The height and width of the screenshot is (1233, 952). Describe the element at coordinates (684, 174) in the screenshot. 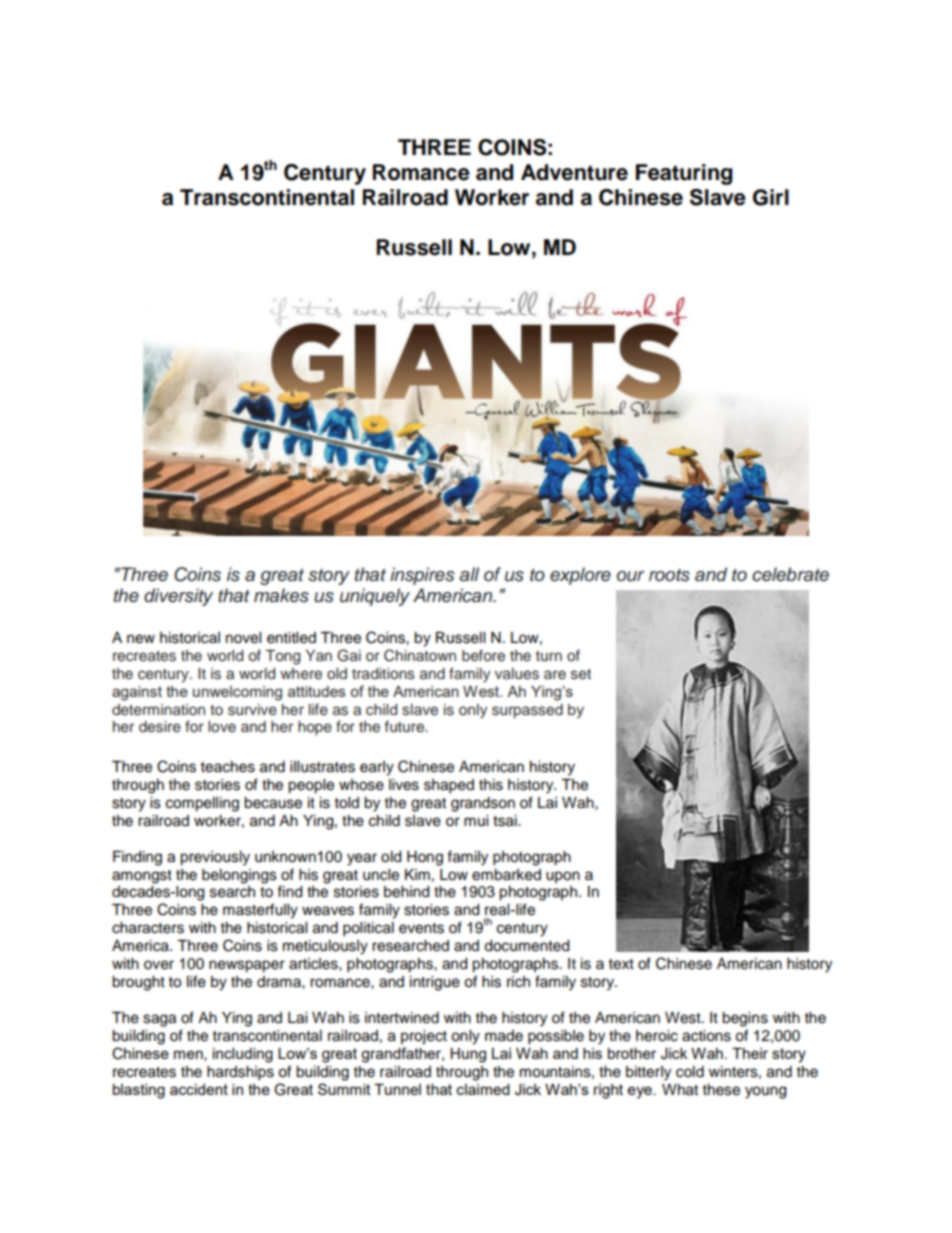

I see `Featuring` at that location.
